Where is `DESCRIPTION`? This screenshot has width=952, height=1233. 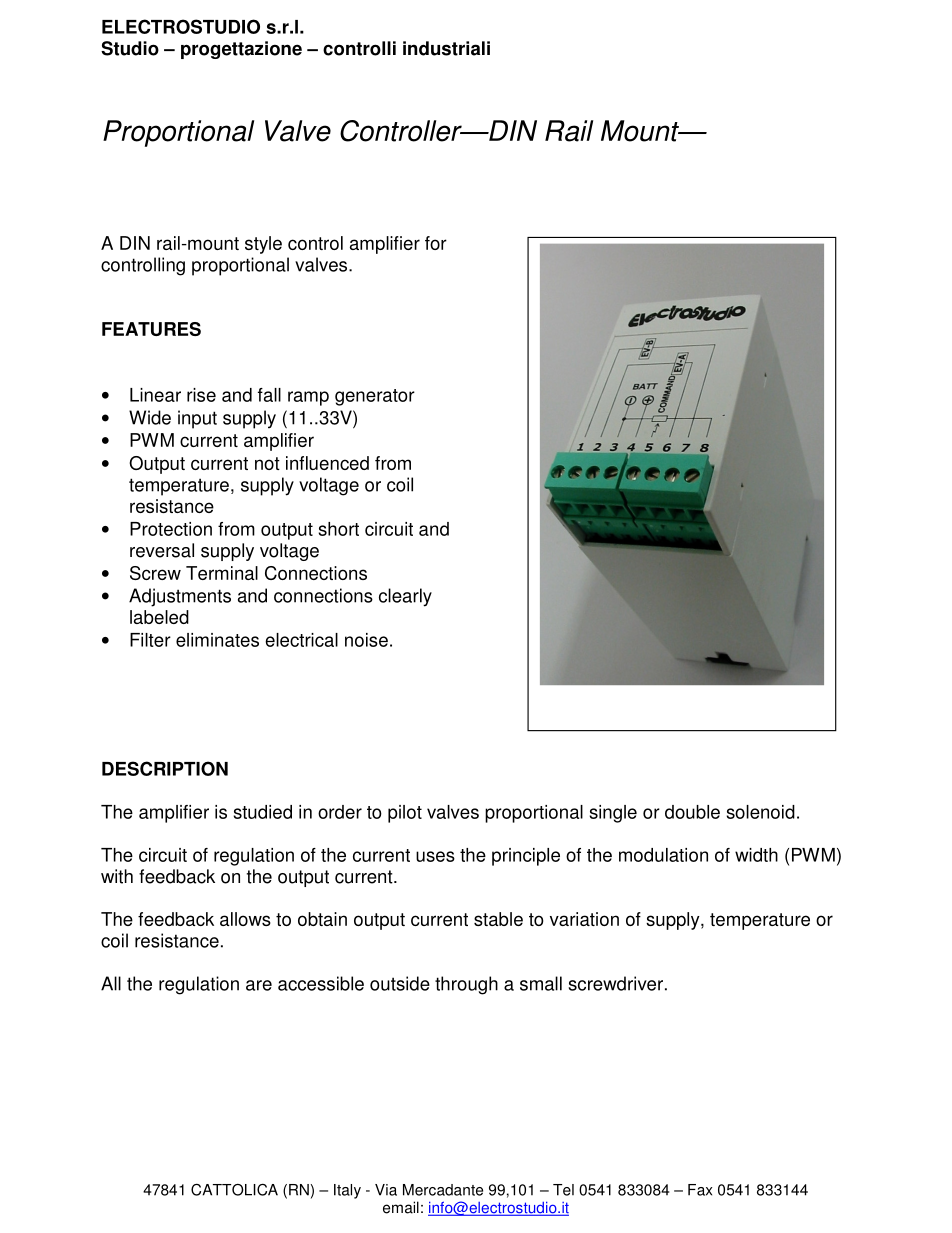
DESCRIPTION is located at coordinates (165, 768).
